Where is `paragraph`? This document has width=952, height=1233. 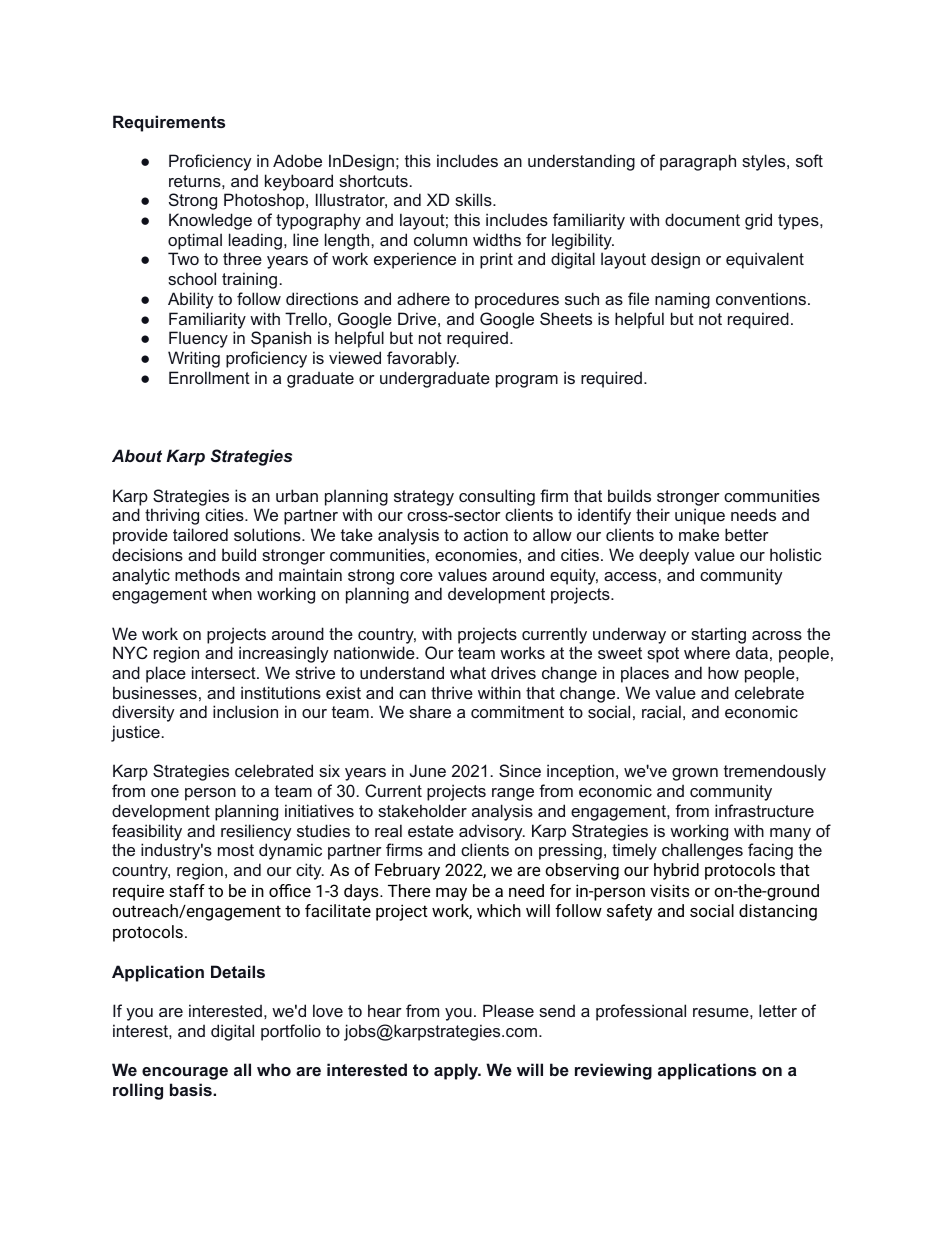
paragraph is located at coordinates (698, 162).
